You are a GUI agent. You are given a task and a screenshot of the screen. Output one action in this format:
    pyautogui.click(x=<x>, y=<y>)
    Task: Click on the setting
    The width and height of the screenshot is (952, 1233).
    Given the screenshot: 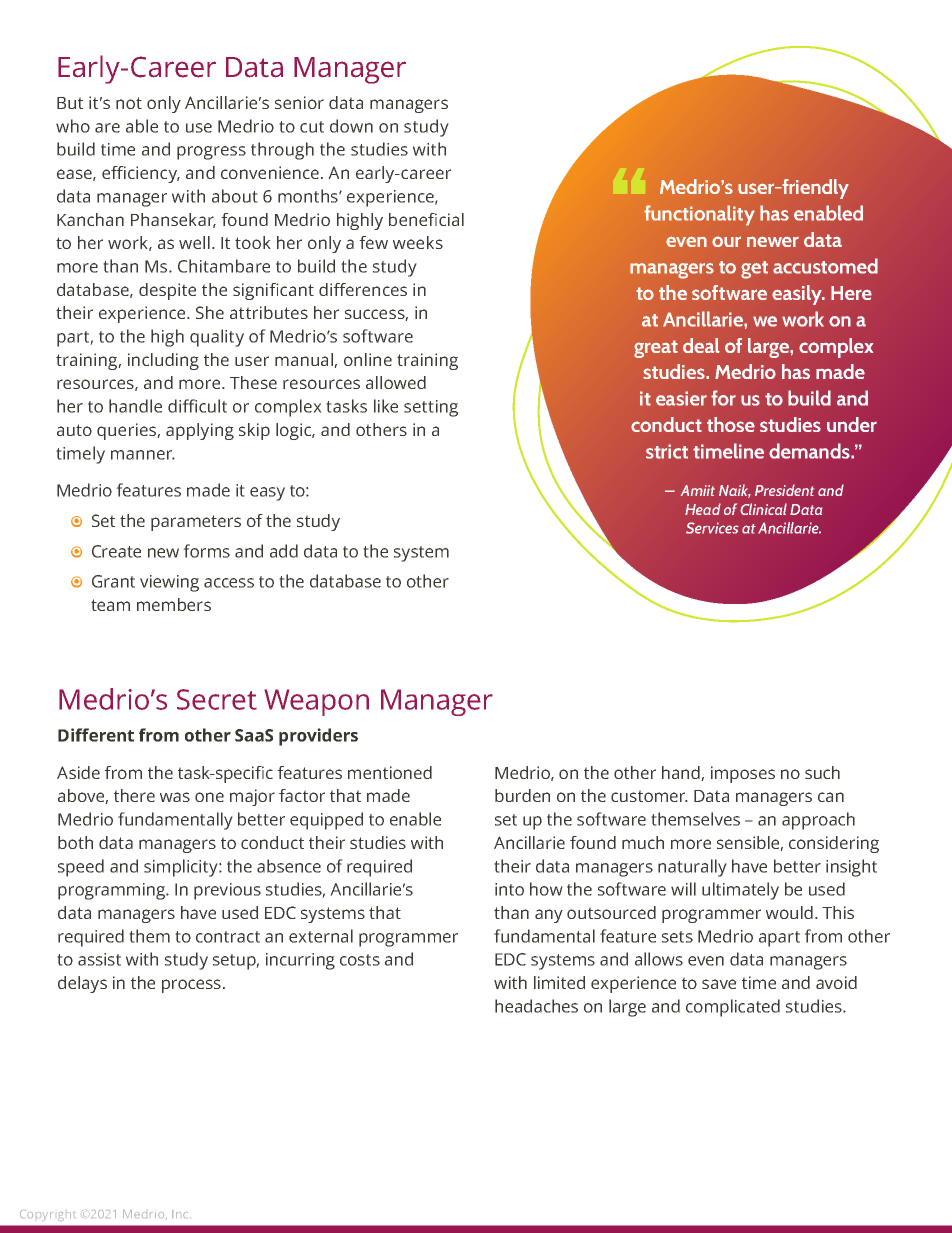 What is the action you would take?
    pyautogui.click(x=431, y=408)
